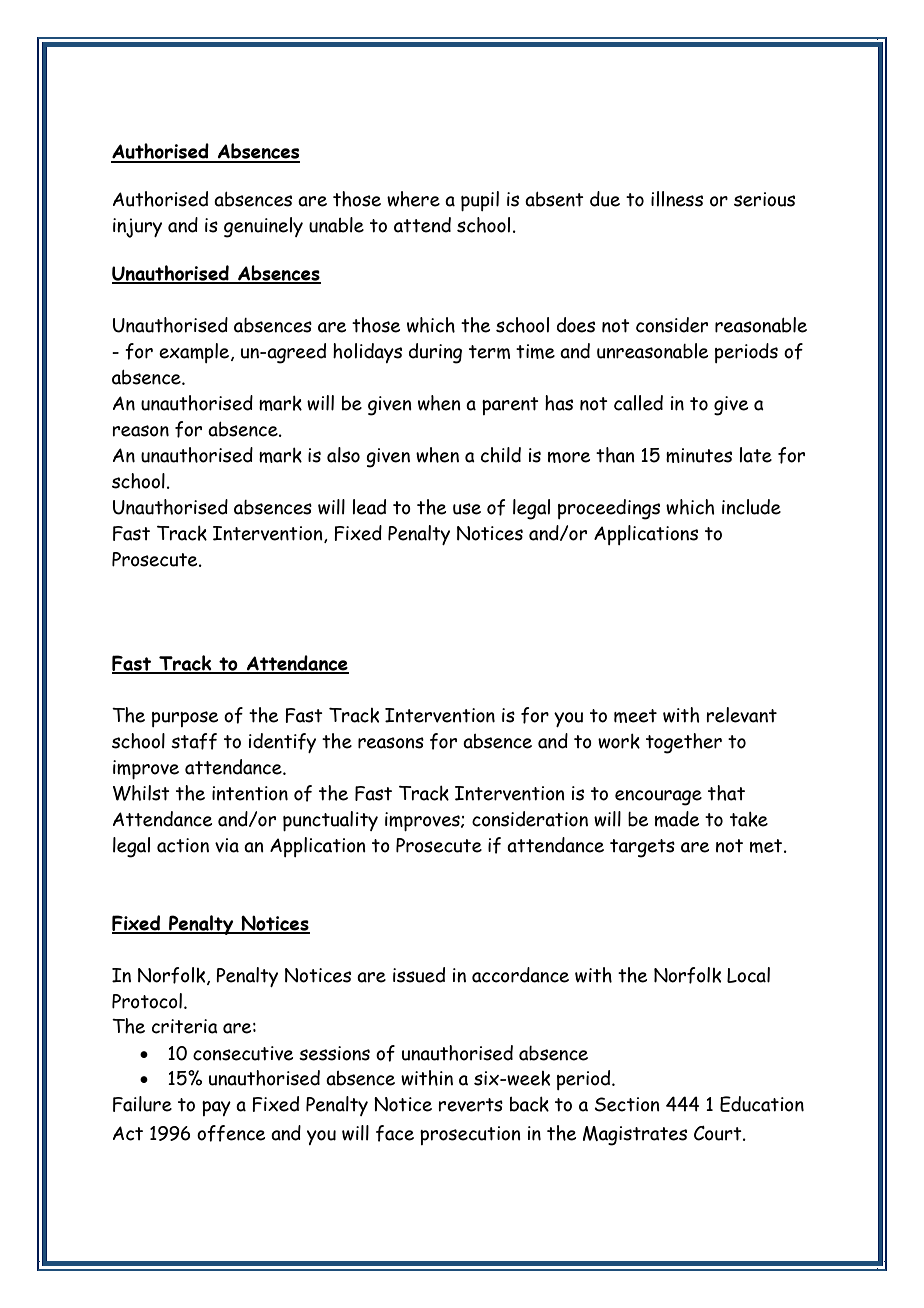 The height and width of the screenshot is (1308, 924). What do you see at coordinates (330, 821) in the screenshot?
I see `punctuality` at bounding box center [330, 821].
